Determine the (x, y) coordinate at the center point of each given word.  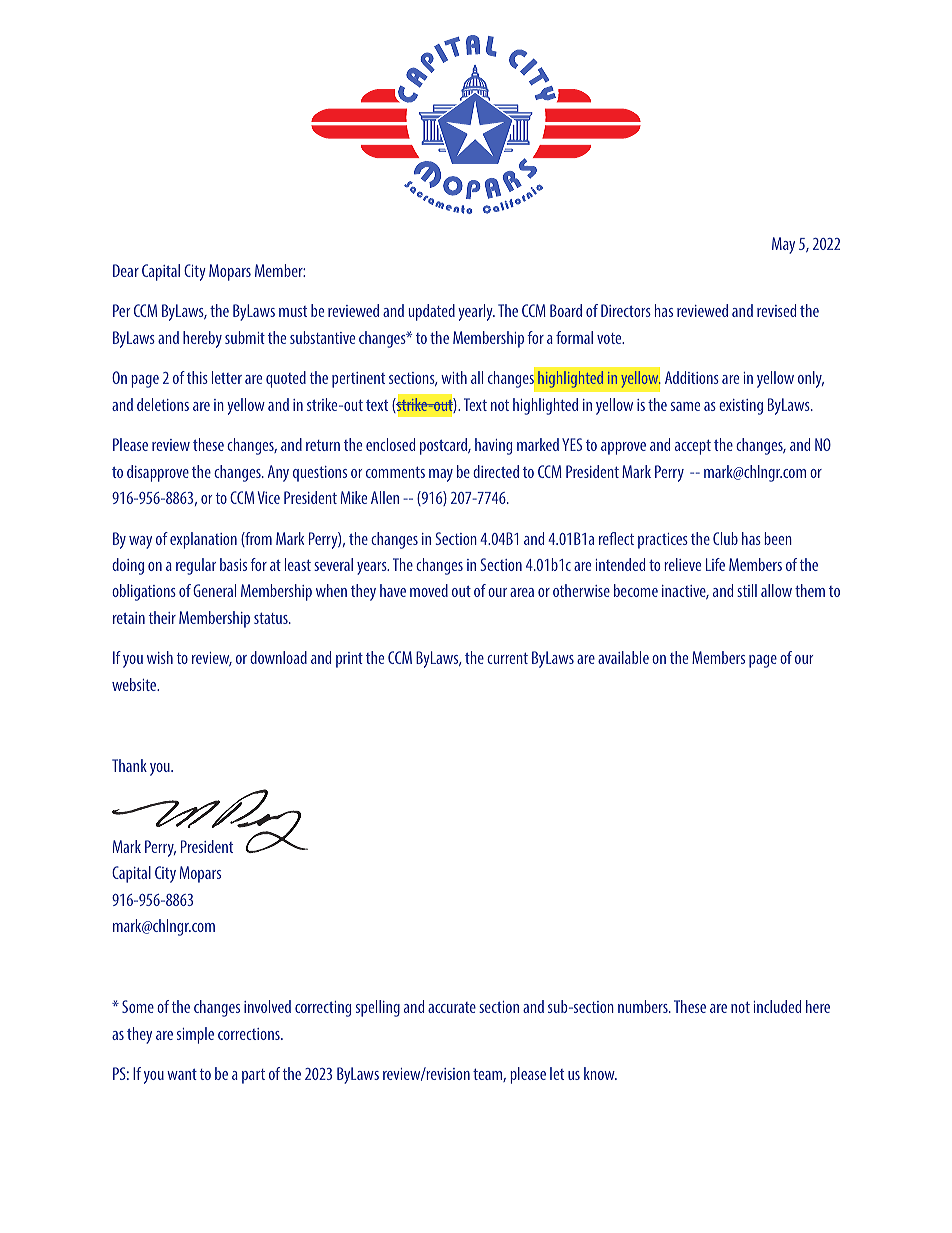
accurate (452, 1007)
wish (160, 657)
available (623, 657)
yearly (476, 312)
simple (195, 1035)
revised (776, 310)
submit (245, 337)
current (507, 658)
